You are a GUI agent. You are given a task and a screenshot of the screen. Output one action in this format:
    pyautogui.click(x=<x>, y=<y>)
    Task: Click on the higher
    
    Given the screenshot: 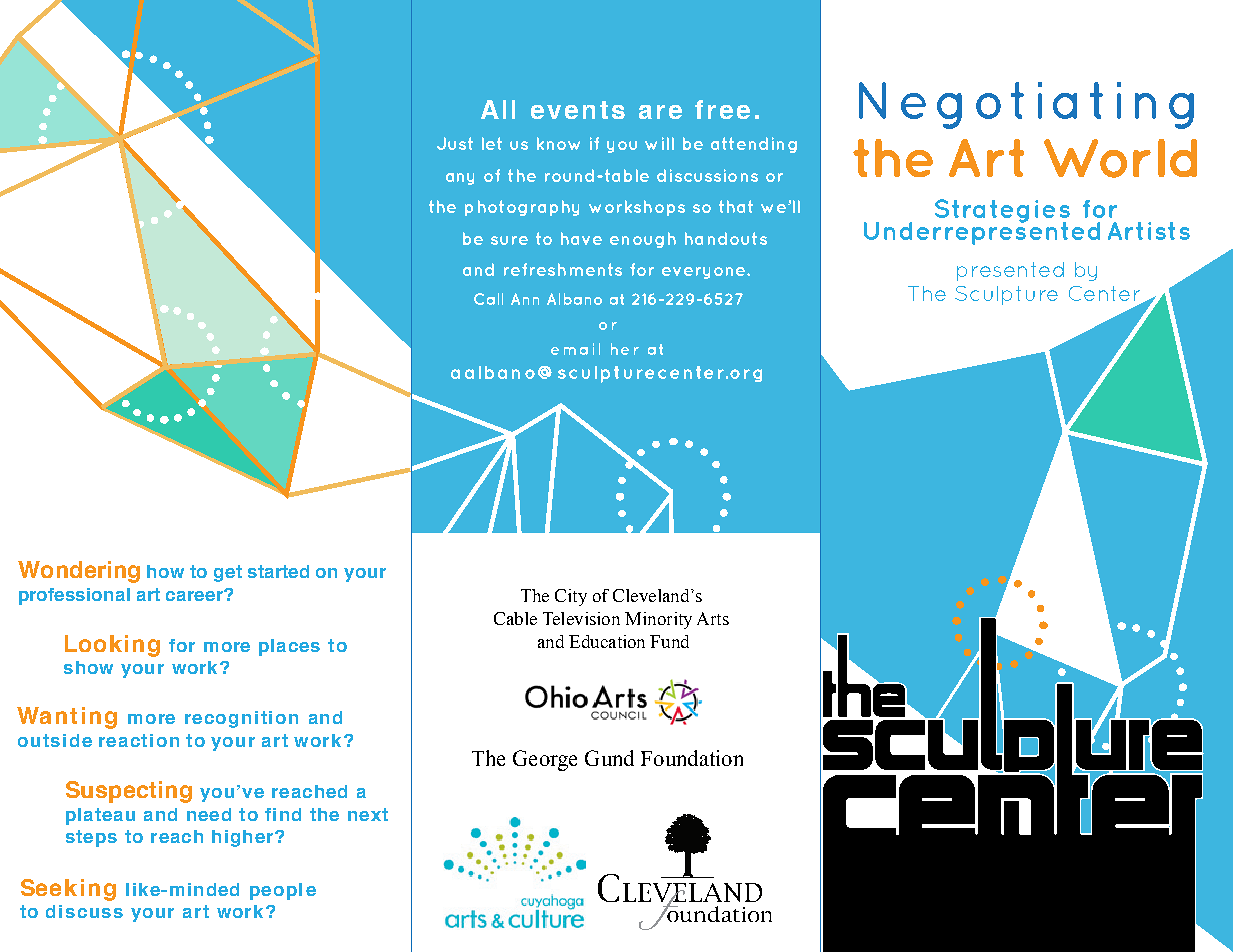 What is the action you would take?
    pyautogui.click(x=244, y=838)
